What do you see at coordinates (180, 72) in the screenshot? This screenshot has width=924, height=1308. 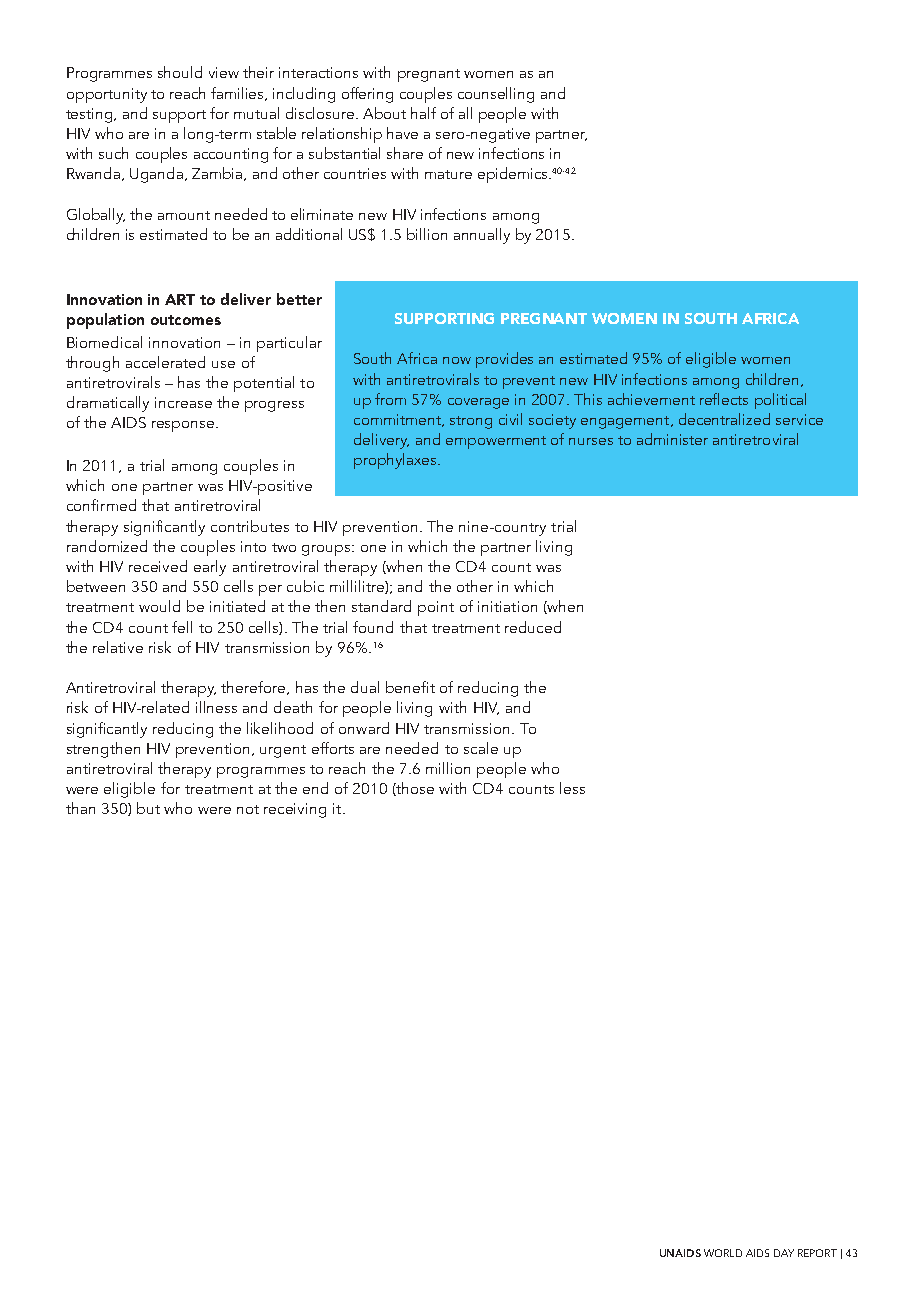 I see `should` at bounding box center [180, 72].
